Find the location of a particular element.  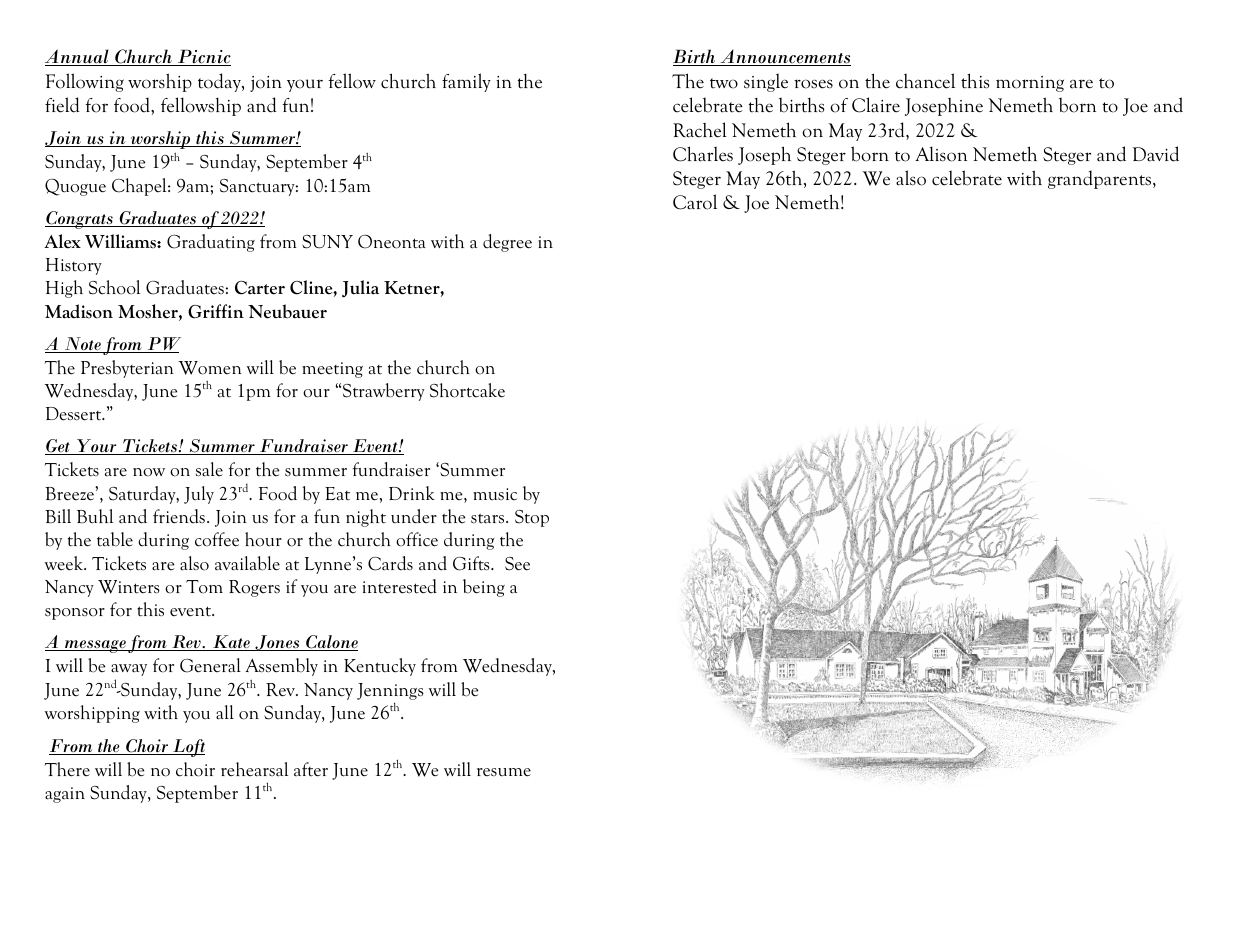

Carol is located at coordinates (695, 202).
